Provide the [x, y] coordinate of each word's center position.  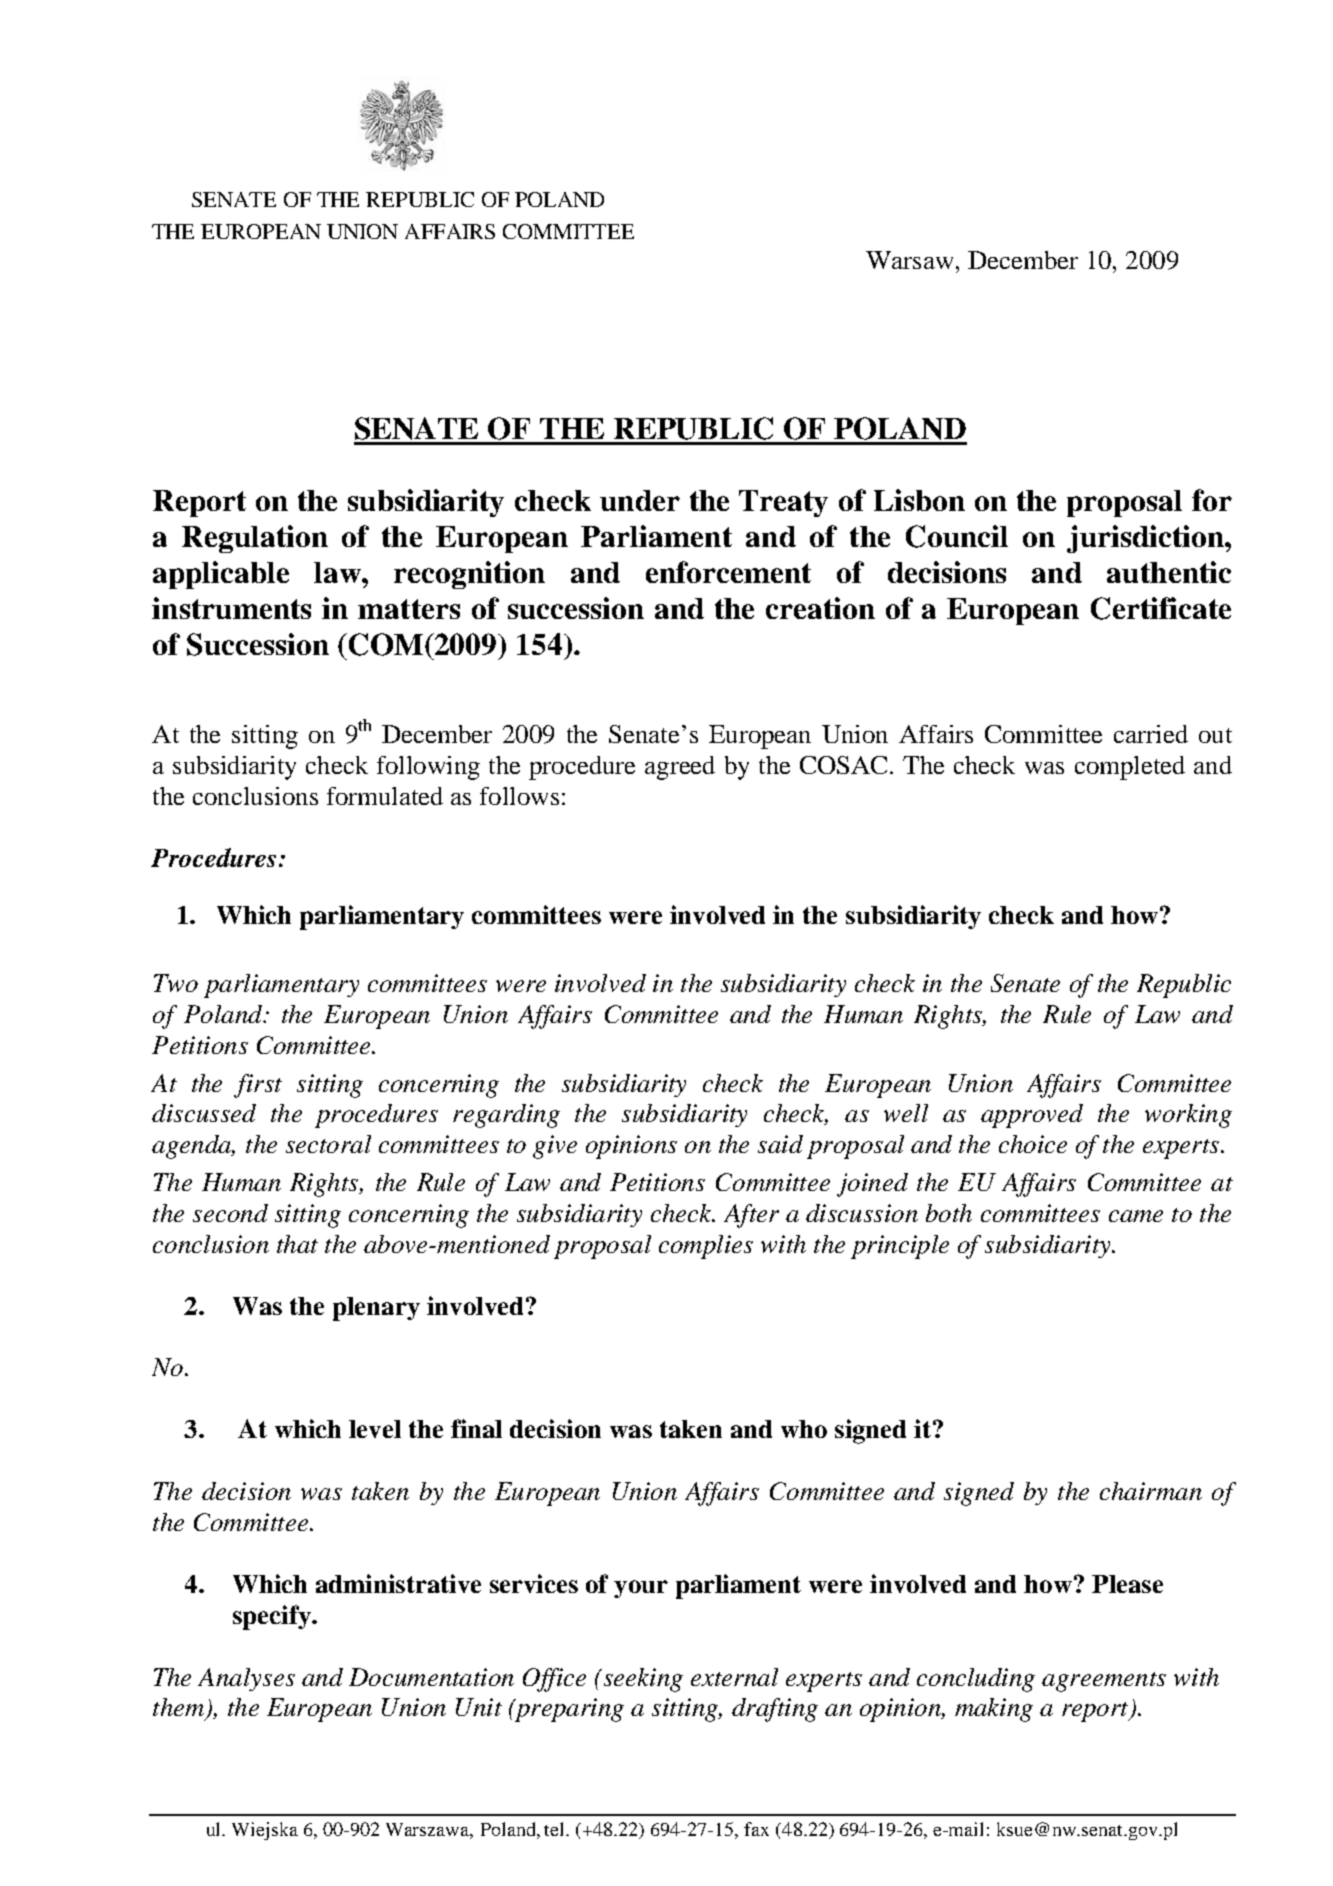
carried [1151, 734]
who [804, 1429]
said [780, 1144]
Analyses [246, 1679]
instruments [231, 608]
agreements [1104, 1682]
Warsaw [909, 260]
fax [756, 1829]
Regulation [255, 539]
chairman [1151, 1491]
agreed [680, 768]
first [258, 1086]
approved [1032, 1116]
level [375, 1429]
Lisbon [919, 500]
